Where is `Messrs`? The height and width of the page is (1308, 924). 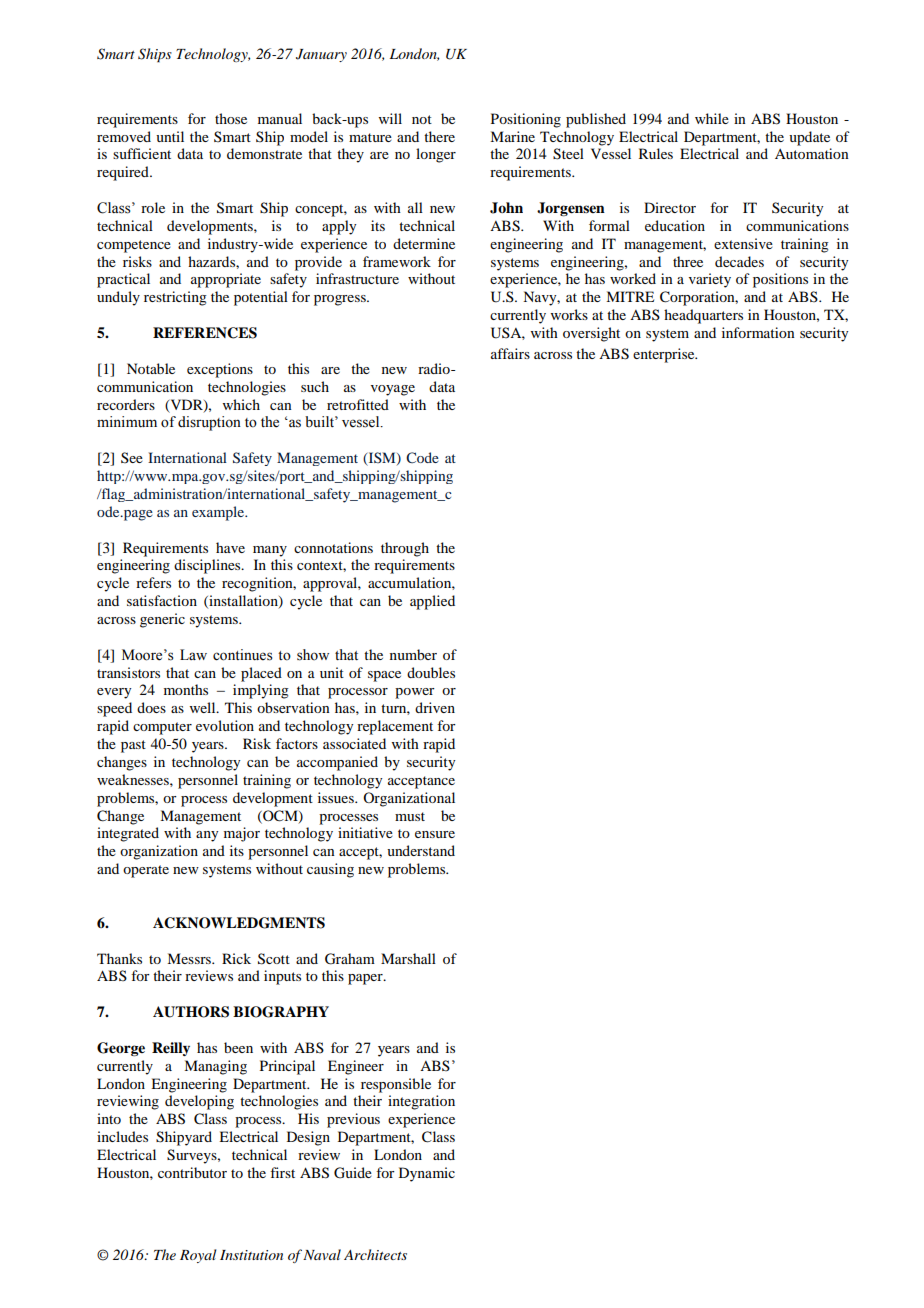
Messrs is located at coordinates (190, 958).
